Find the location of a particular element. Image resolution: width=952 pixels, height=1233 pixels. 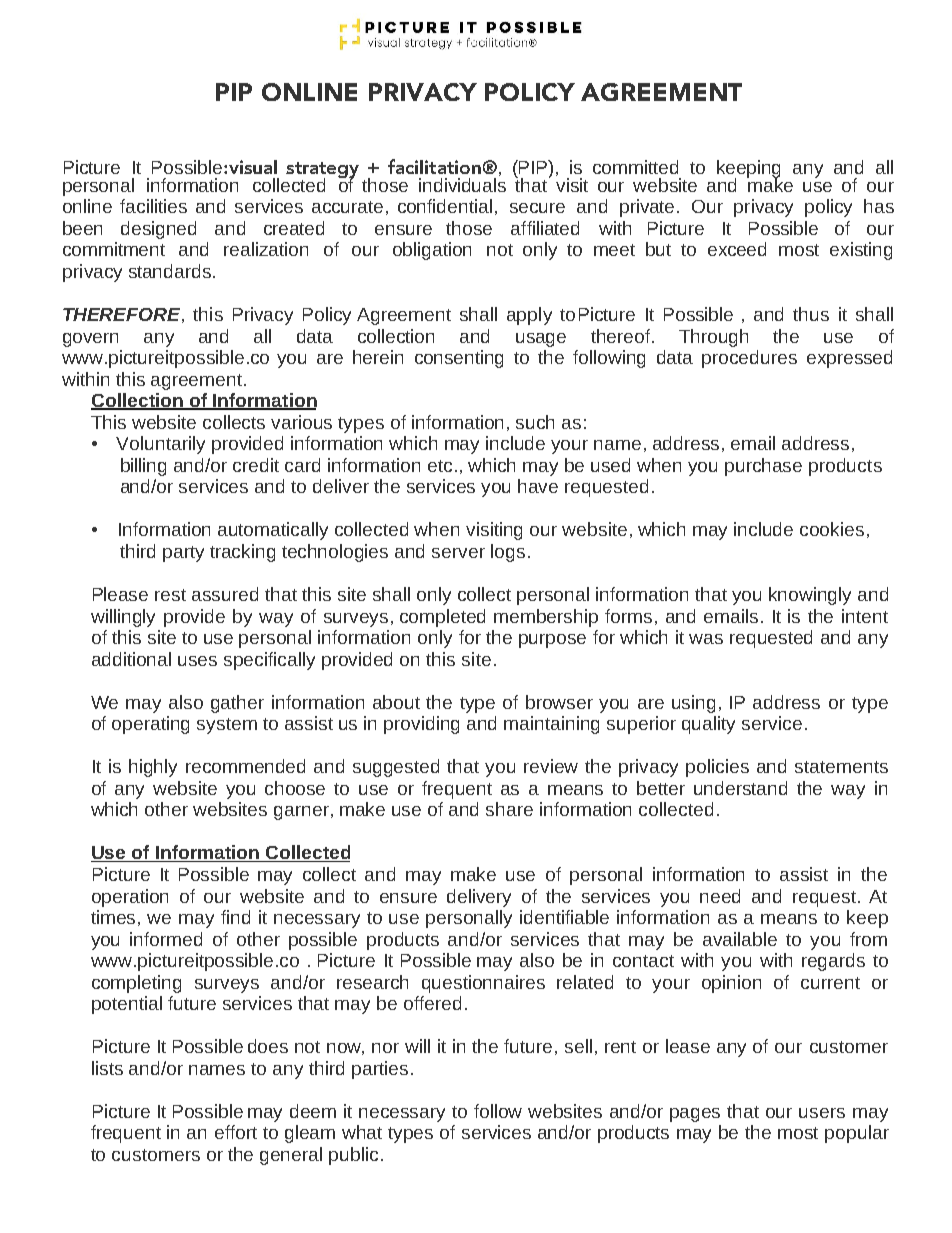

have is located at coordinates (538, 486).
